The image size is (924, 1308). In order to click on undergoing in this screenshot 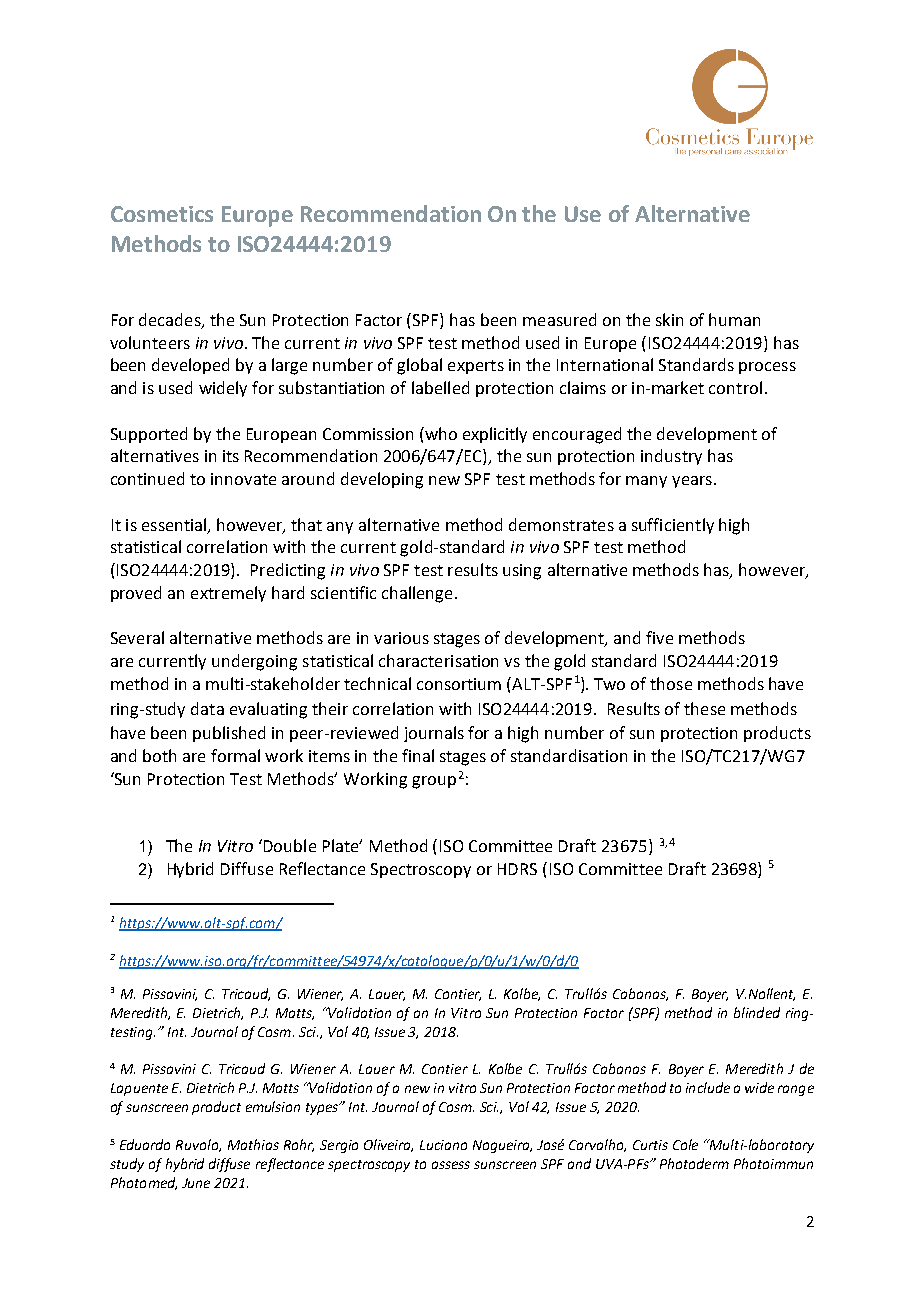, I will do `click(254, 662)`.
